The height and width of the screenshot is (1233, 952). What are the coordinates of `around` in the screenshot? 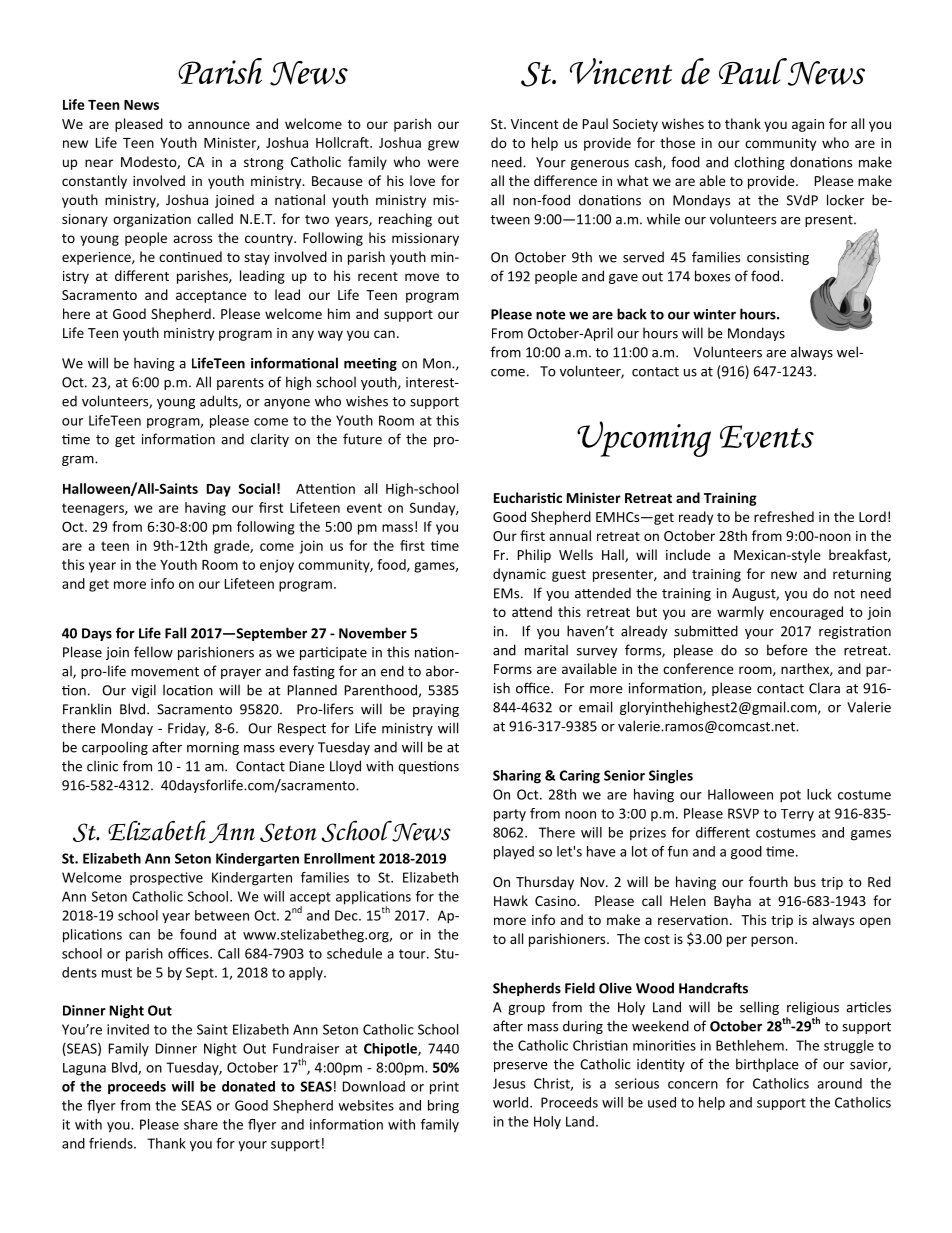 It's located at (839, 1083).
